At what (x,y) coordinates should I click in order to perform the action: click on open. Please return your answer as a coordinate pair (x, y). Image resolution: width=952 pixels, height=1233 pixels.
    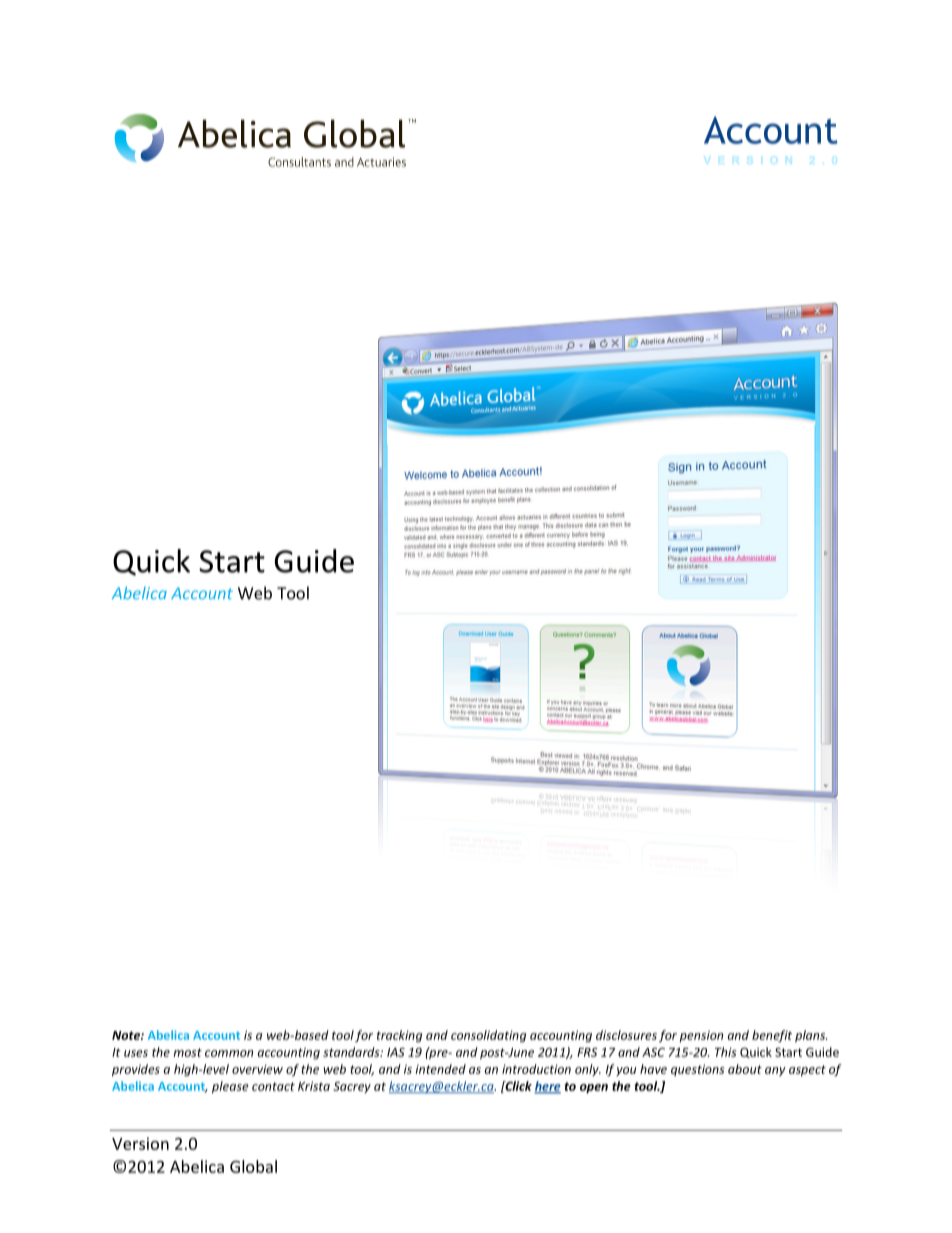
    Looking at the image, I should click on (594, 1089).
